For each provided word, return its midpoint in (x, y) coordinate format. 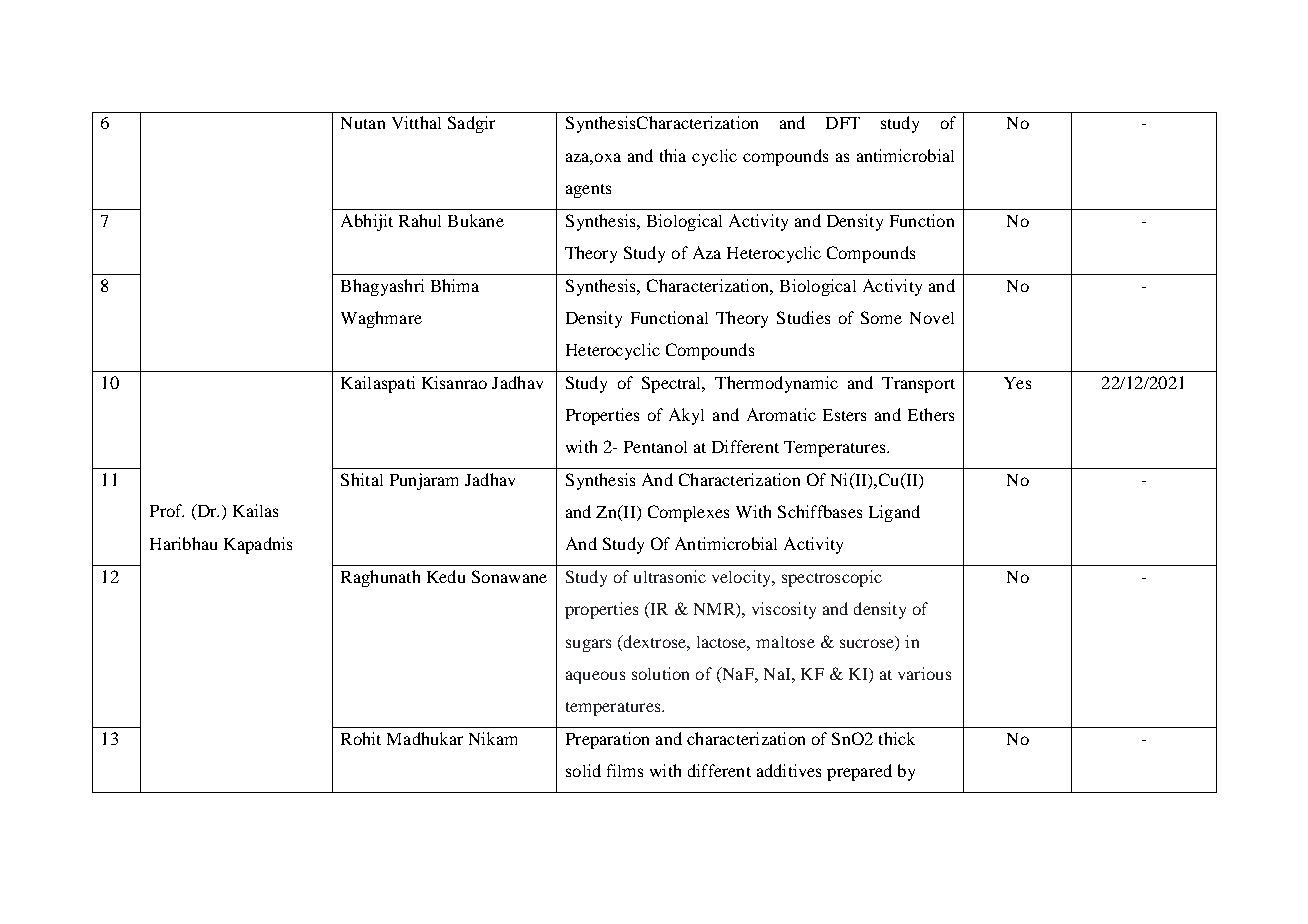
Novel (932, 318)
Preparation (607, 740)
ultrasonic (670, 576)
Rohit (361, 738)
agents (588, 191)
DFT (843, 123)
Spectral (673, 384)
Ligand (894, 513)
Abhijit (367, 222)
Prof (167, 510)
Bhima (455, 285)
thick (897, 738)
